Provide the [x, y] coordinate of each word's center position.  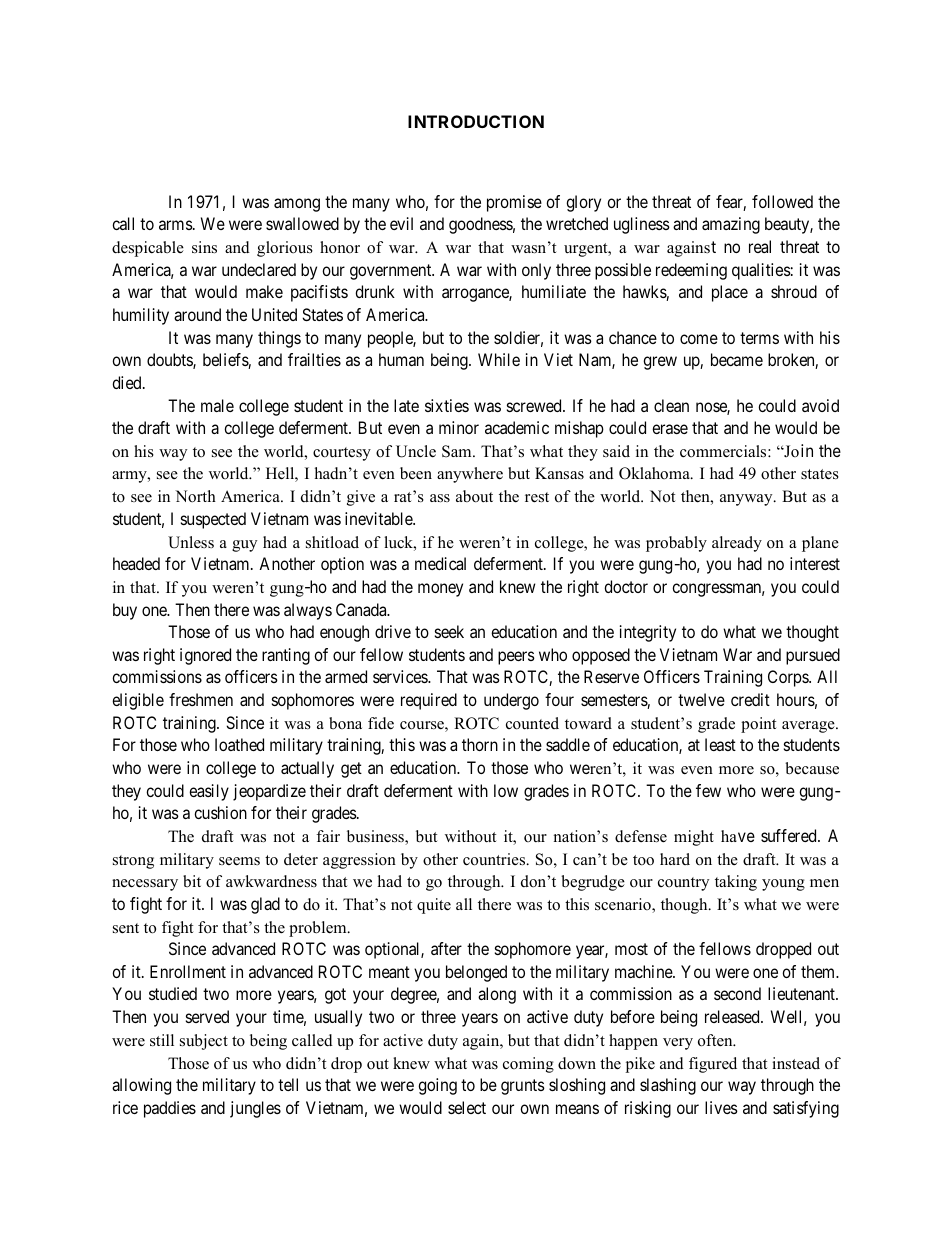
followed [782, 201]
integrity [648, 633]
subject [204, 1042]
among [297, 205]
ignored [205, 656]
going [437, 1086]
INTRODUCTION [476, 121]
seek [449, 631]
